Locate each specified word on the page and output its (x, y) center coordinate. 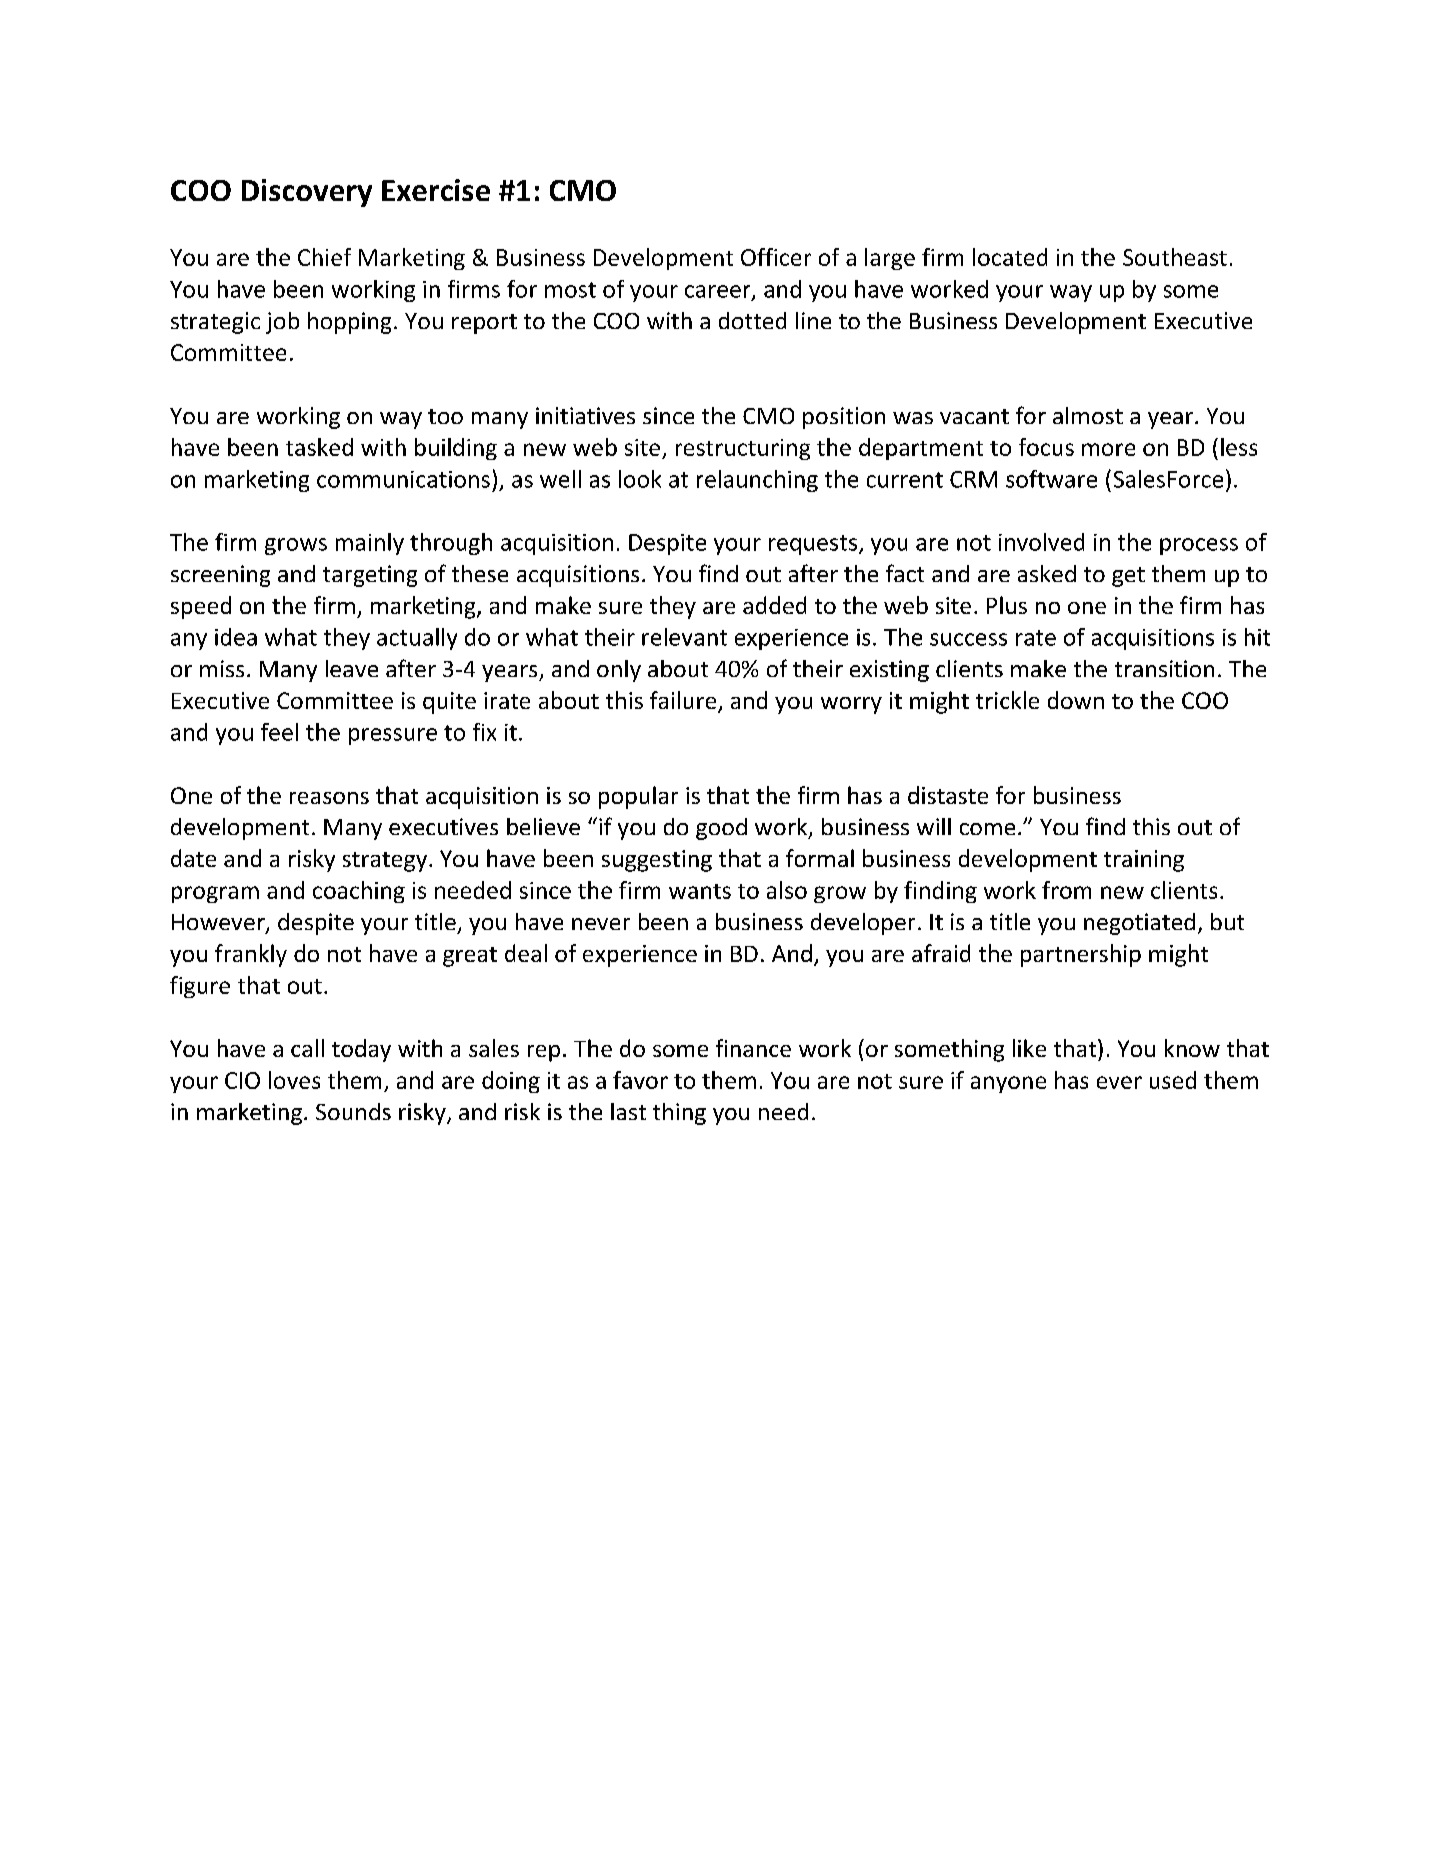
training (1144, 861)
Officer (776, 257)
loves (294, 1080)
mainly (370, 544)
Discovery (307, 193)
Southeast (1175, 257)
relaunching (757, 481)
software (1051, 479)
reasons (329, 798)
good (721, 829)
